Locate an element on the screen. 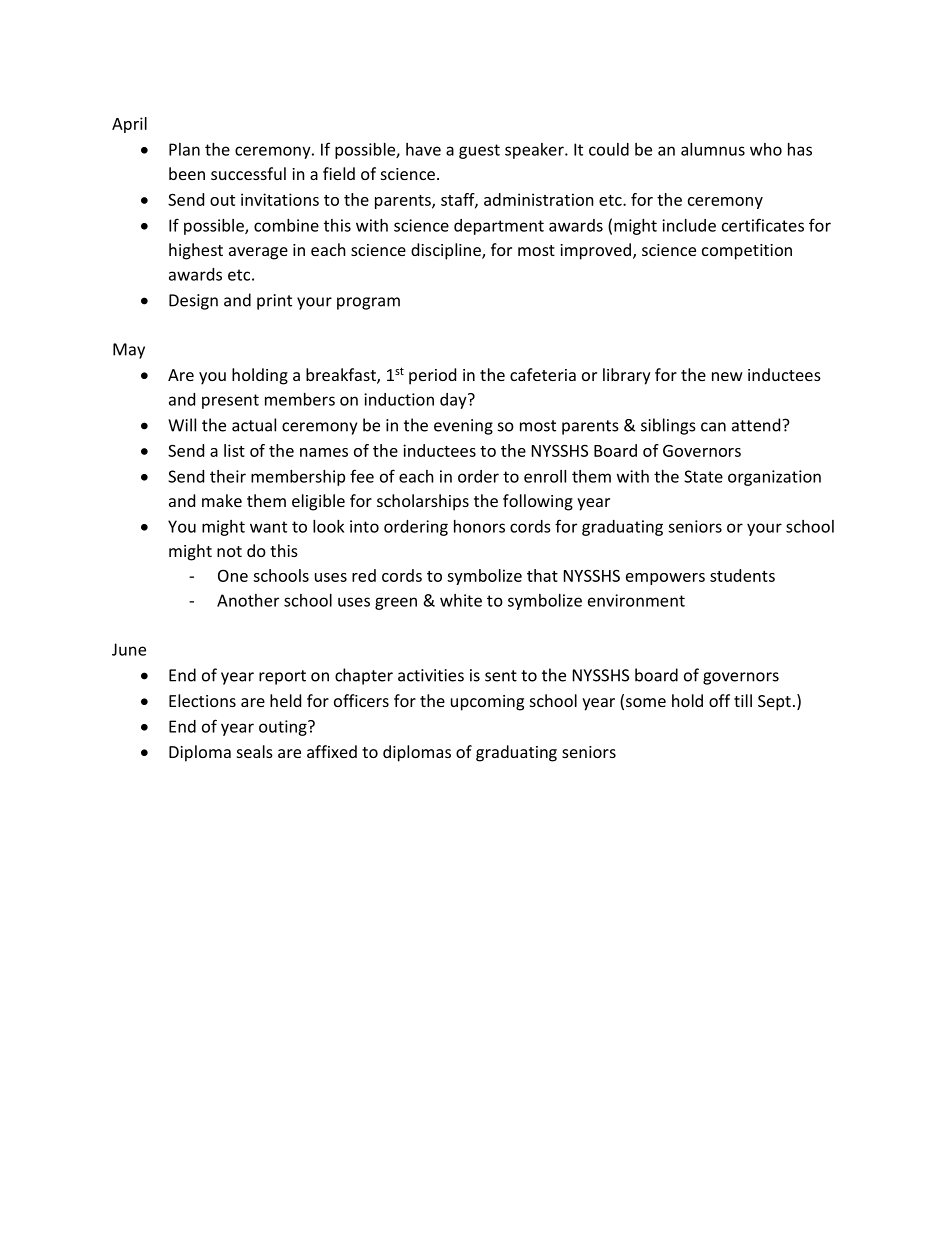 The height and width of the screenshot is (1233, 952). seals is located at coordinates (255, 751).
